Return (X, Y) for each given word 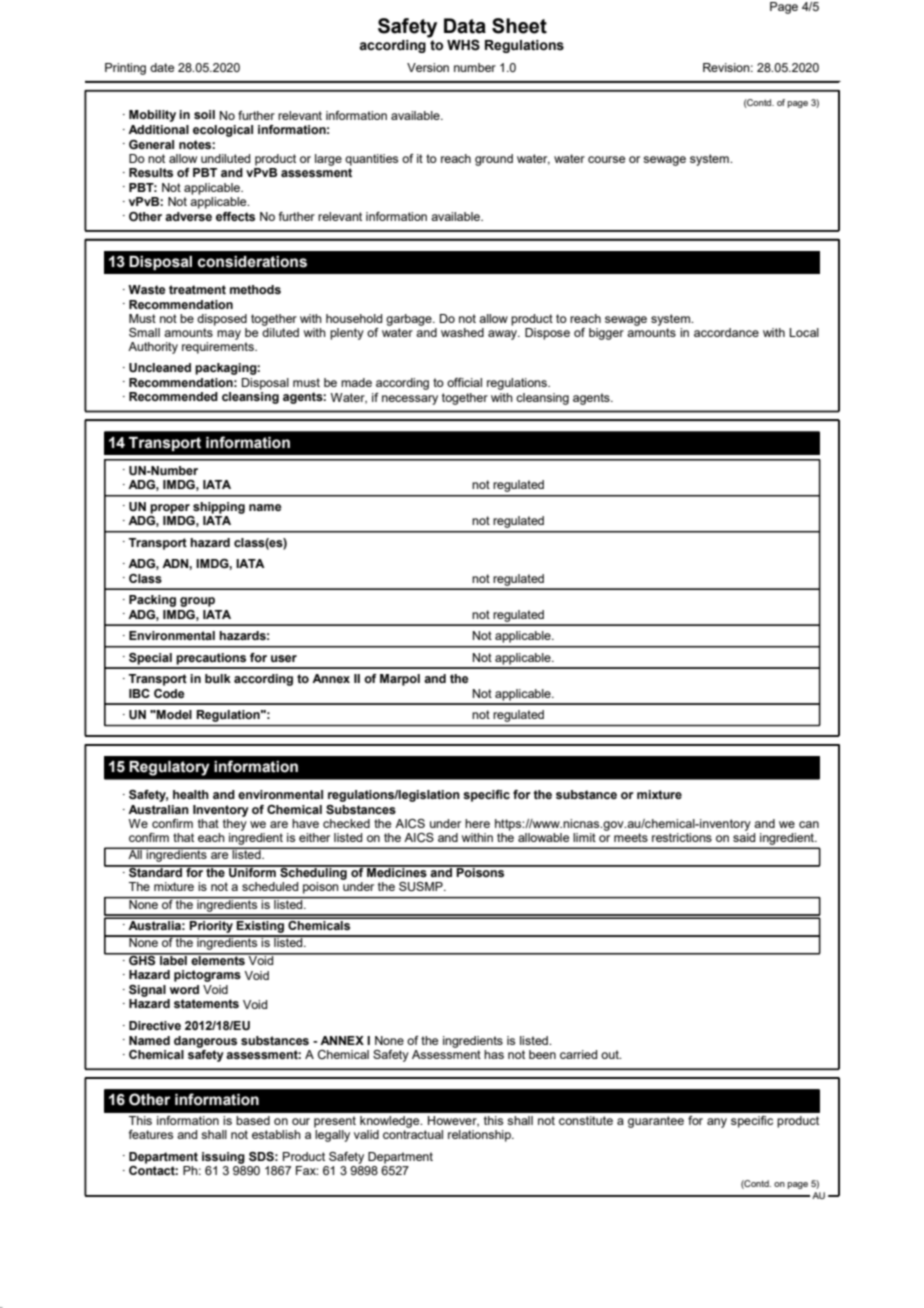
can (809, 824)
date (162, 67)
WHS (463, 45)
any (717, 1123)
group (197, 602)
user (284, 658)
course (606, 159)
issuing (223, 1158)
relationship (480, 1136)
